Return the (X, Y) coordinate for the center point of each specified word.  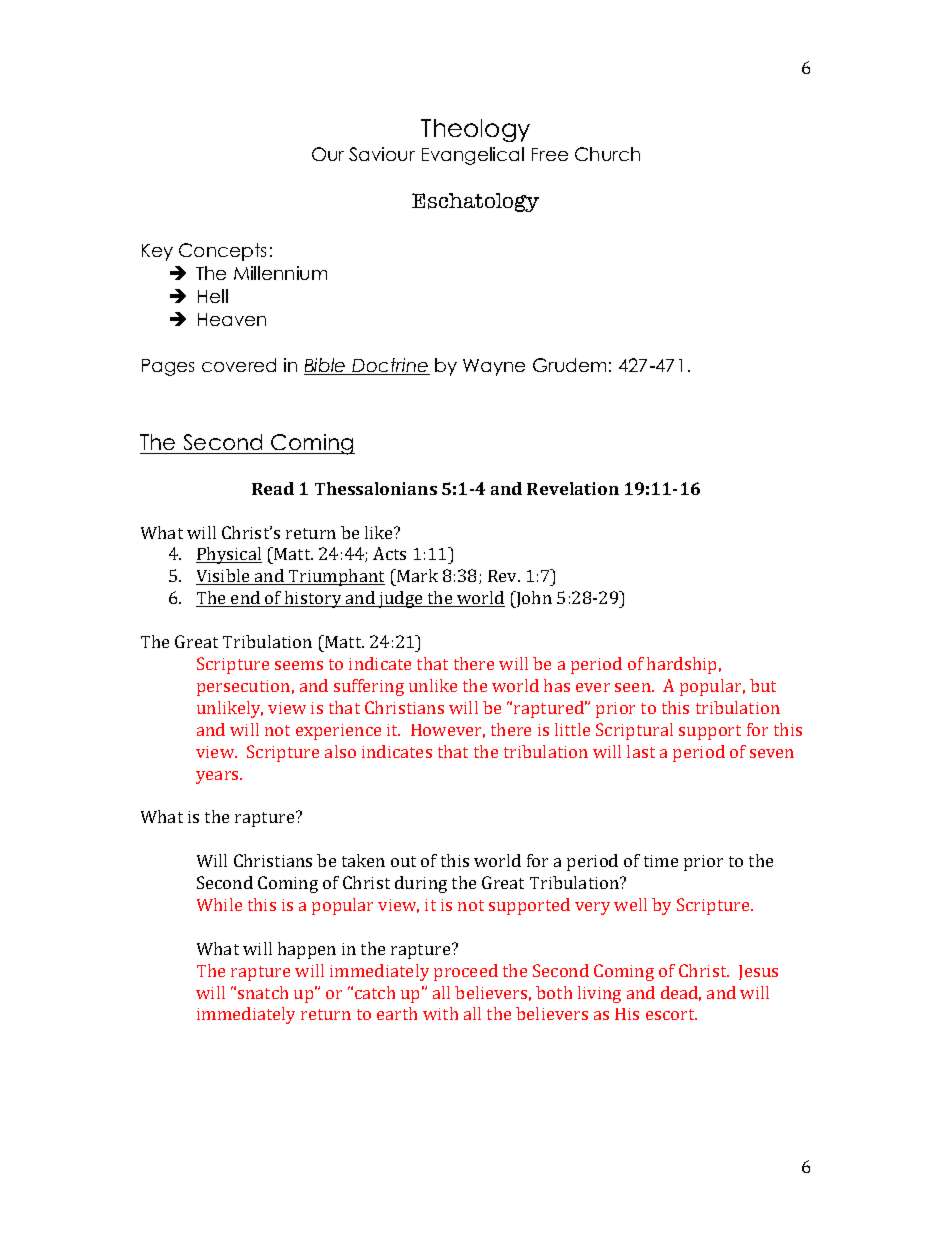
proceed (466, 972)
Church (607, 154)
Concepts (222, 252)
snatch (263, 992)
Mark (416, 575)
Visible (224, 577)
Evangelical (473, 156)
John (533, 599)
